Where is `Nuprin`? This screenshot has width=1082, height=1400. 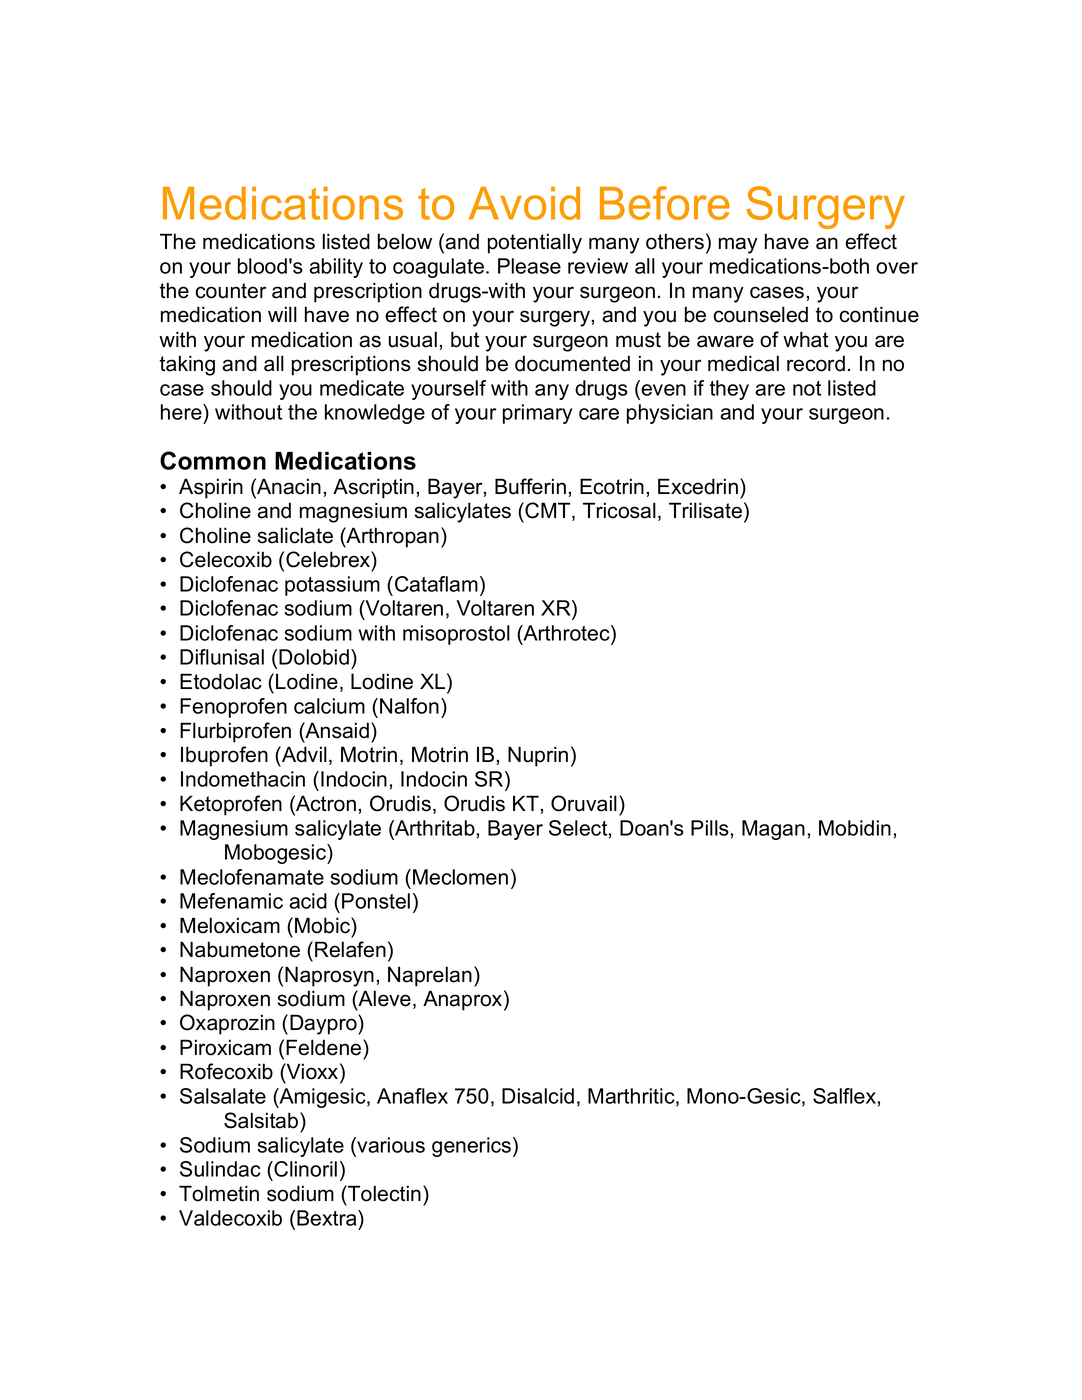
Nuprin is located at coordinates (538, 756).
